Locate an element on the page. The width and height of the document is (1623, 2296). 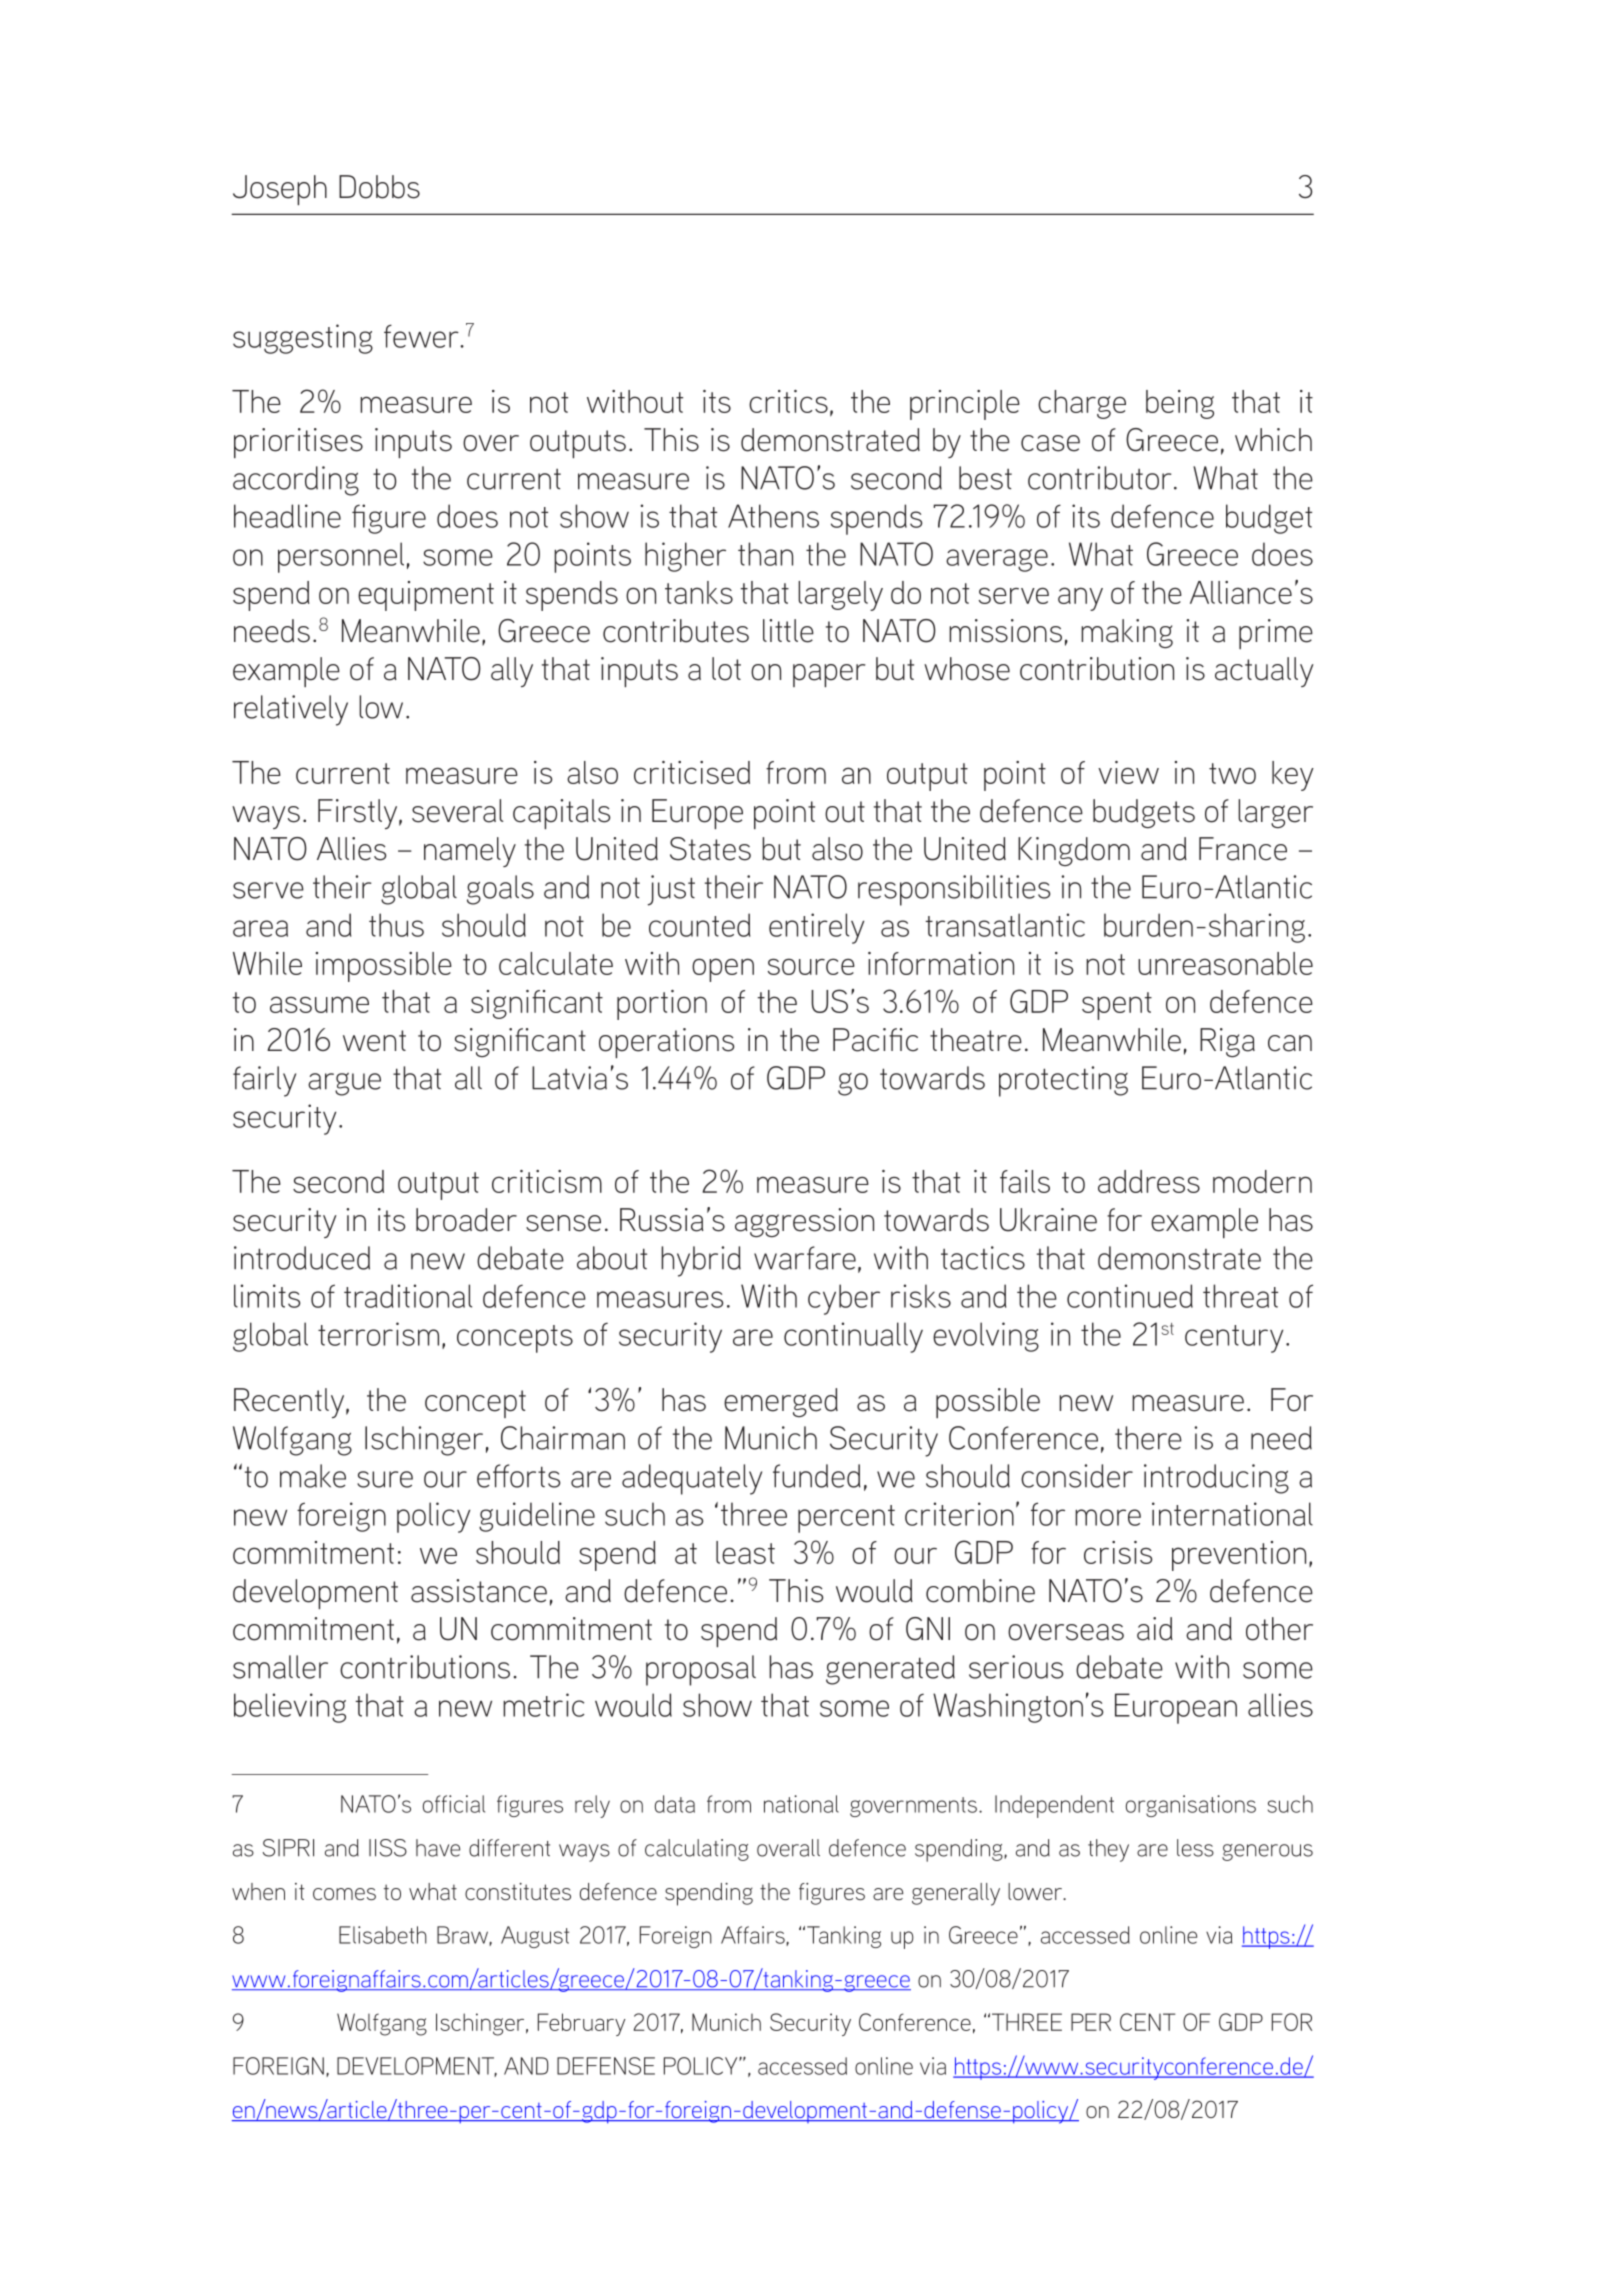
least is located at coordinates (745, 1552).
